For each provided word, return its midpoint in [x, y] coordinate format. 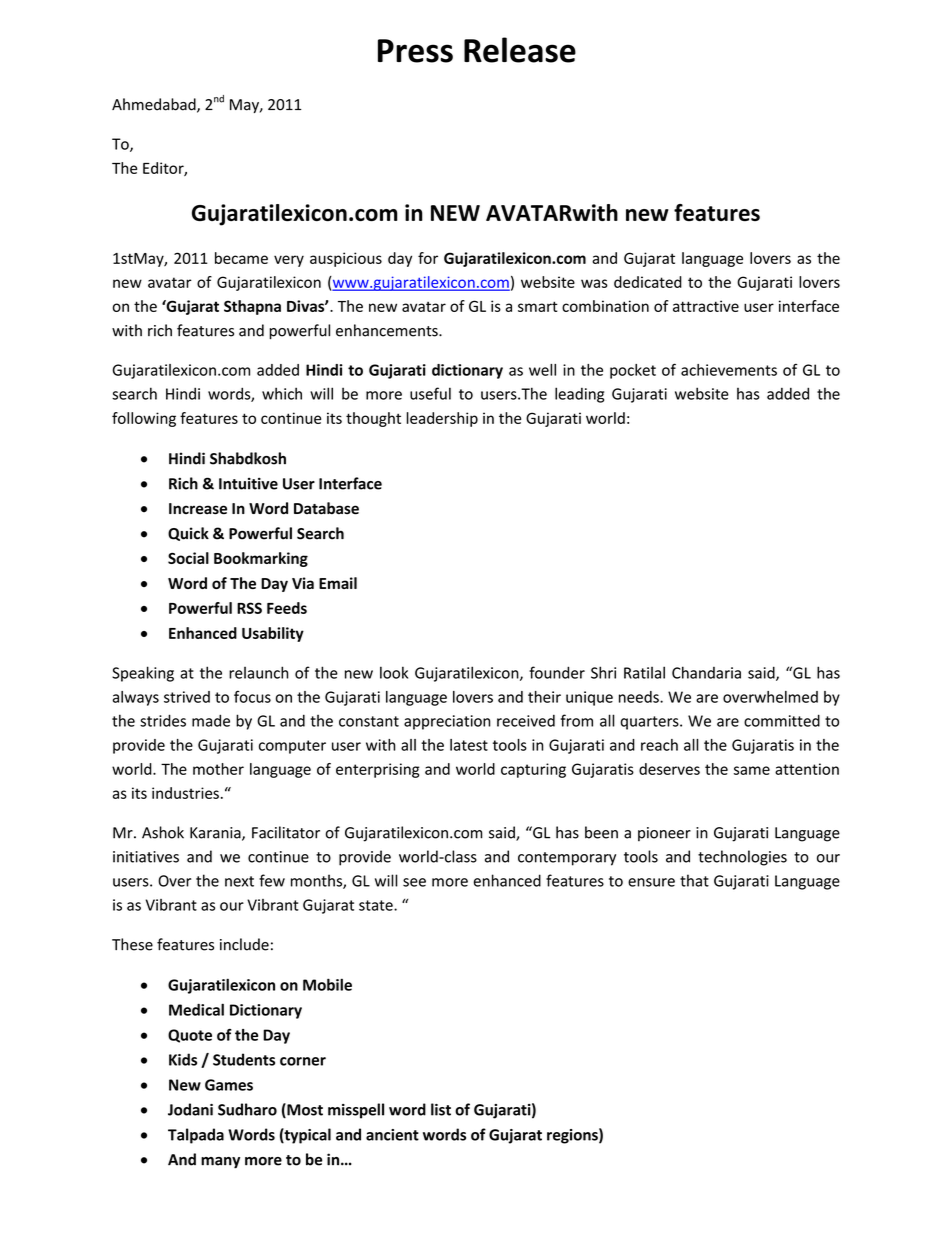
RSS [249, 608]
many [220, 1163]
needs [640, 697]
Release [520, 50]
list [441, 1109]
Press [415, 51]
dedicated [648, 282]
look [394, 672]
